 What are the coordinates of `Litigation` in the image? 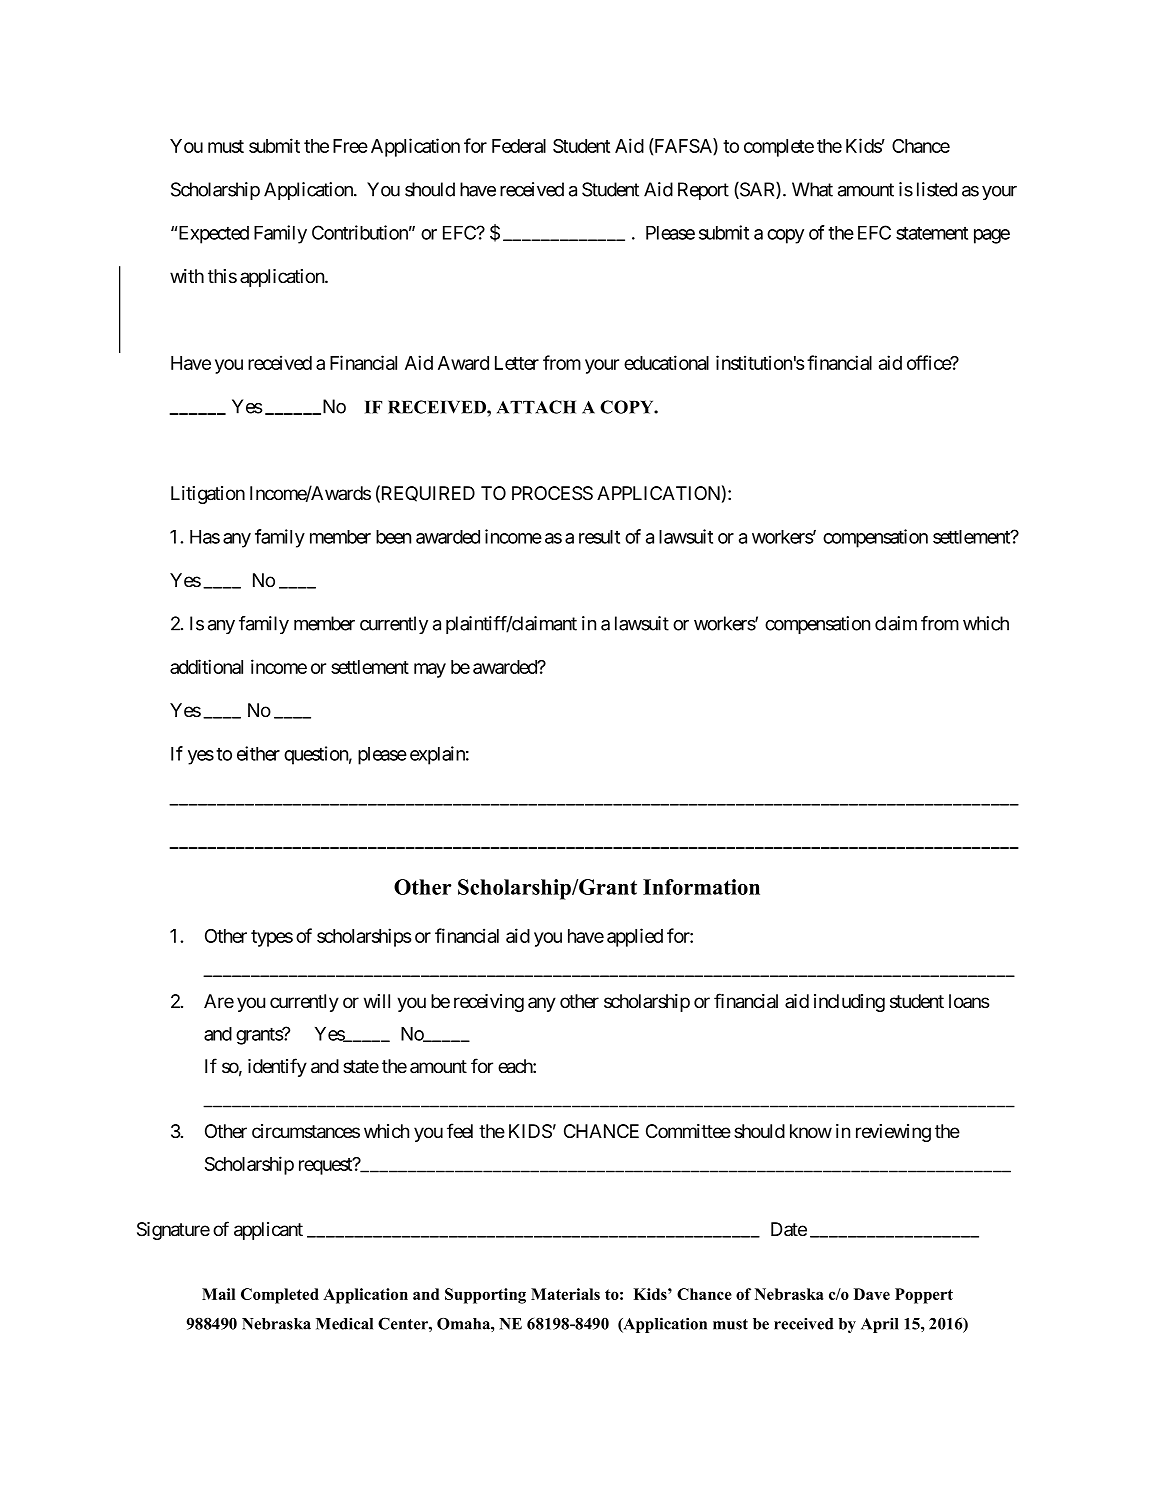 It's located at (208, 495).
